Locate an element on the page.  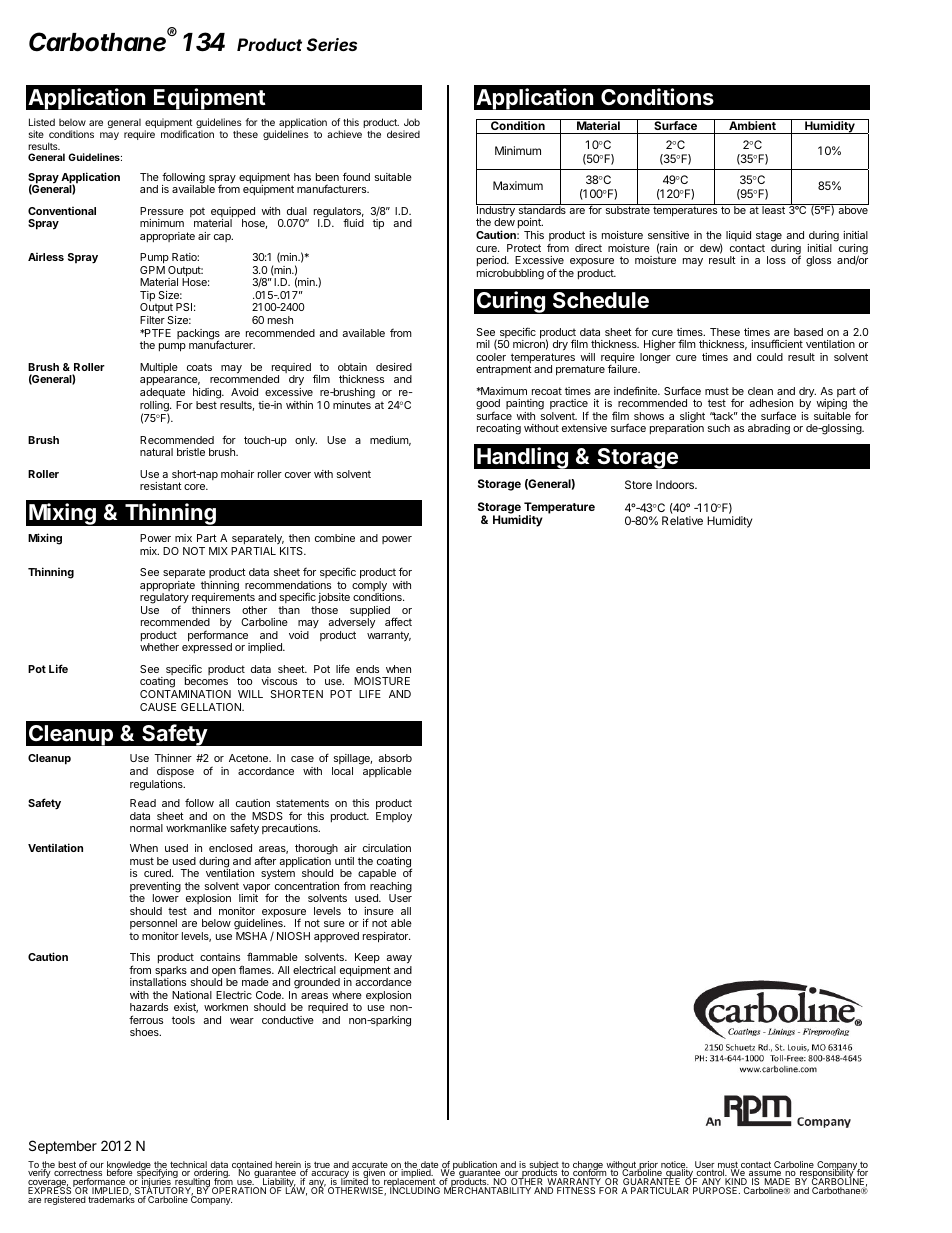
mil is located at coordinates (483, 344).
